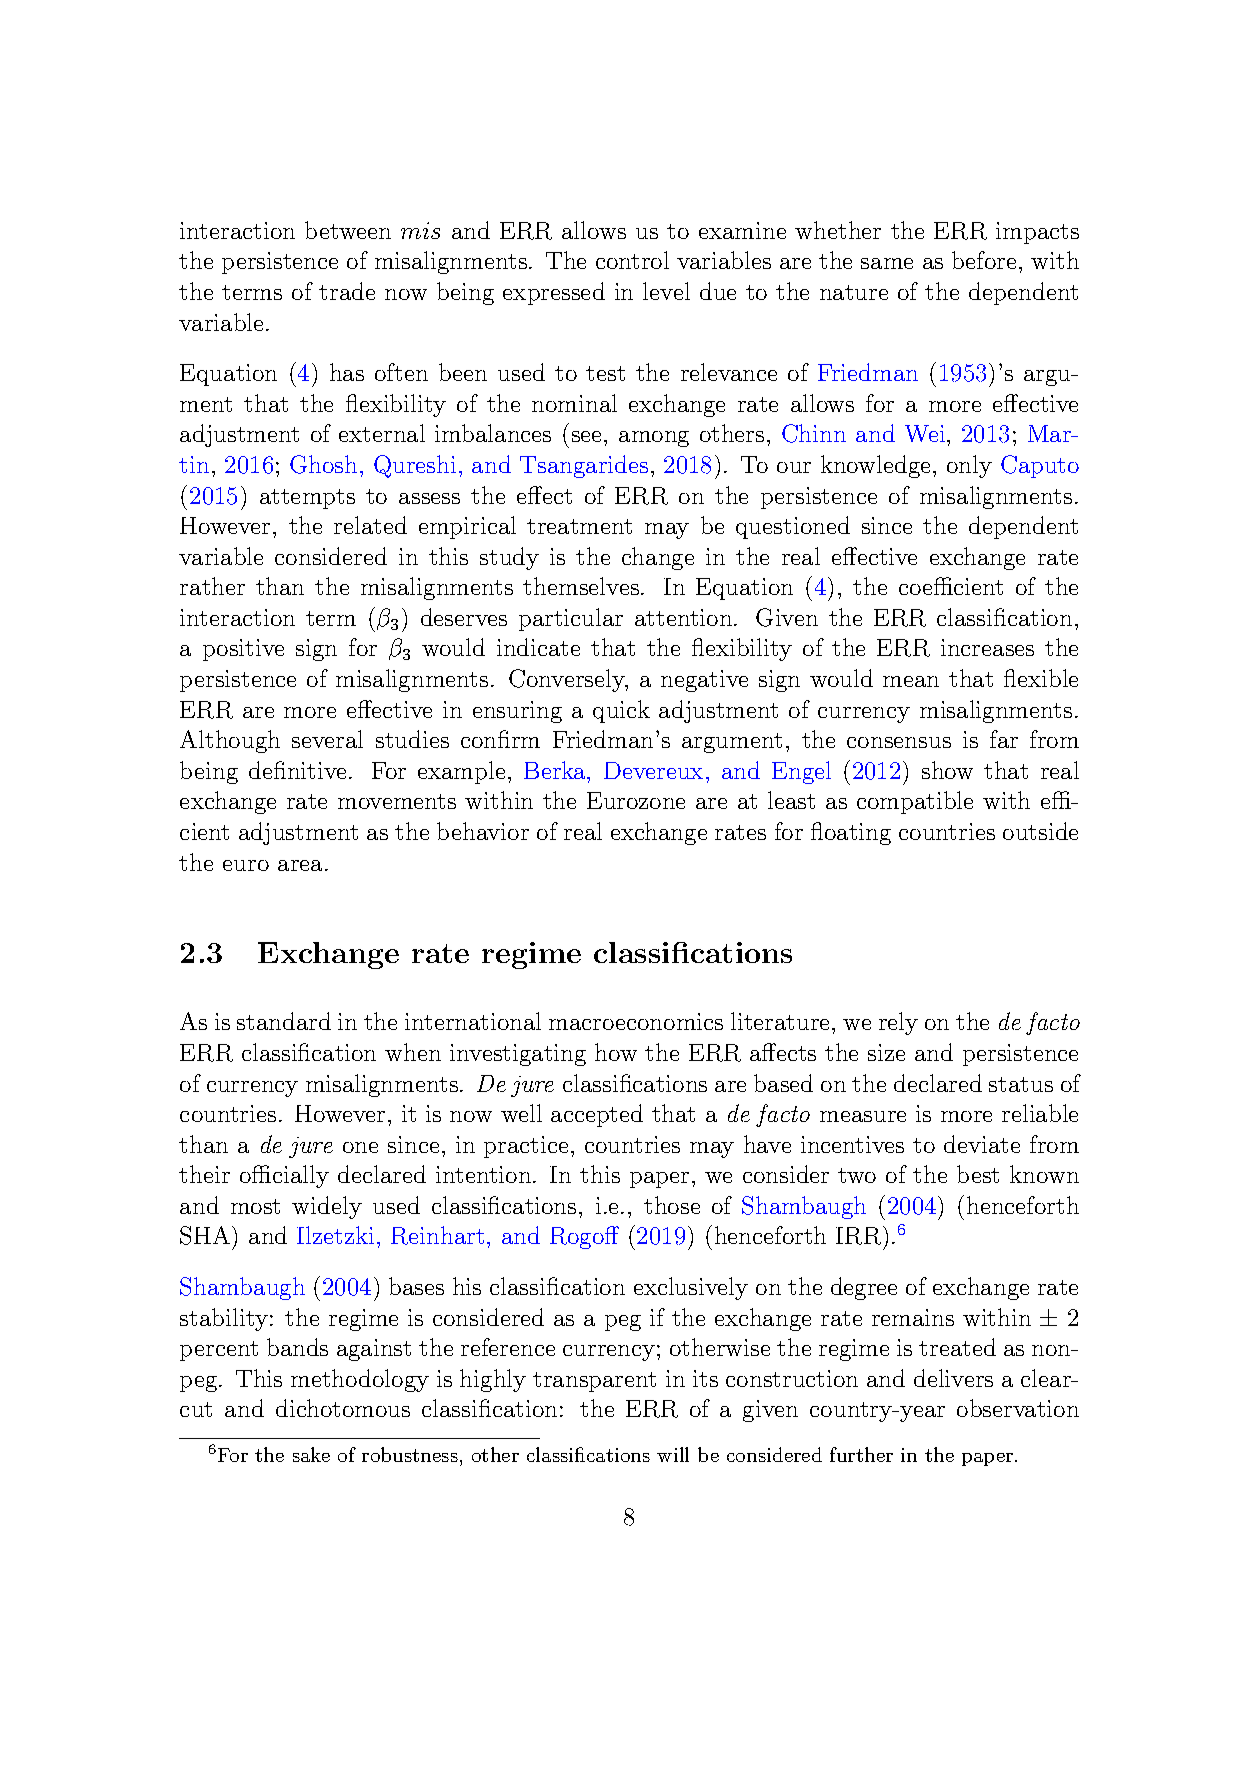 The width and height of the image is (1260, 1783). What do you see at coordinates (483, 831) in the image?
I see `behavior` at bounding box center [483, 831].
